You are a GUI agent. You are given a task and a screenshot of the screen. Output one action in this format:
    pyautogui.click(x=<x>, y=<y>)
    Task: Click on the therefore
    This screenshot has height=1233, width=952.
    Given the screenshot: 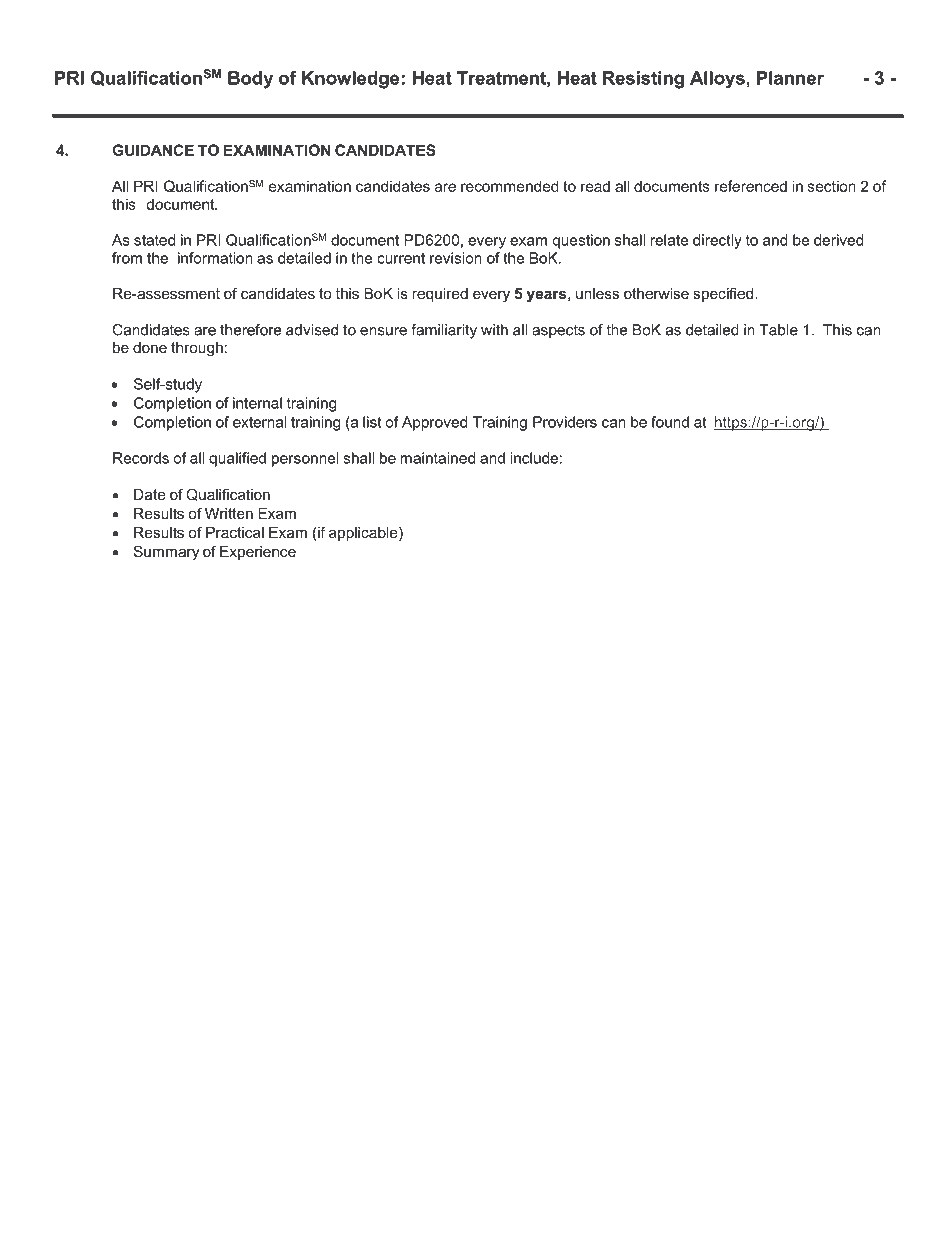 What is the action you would take?
    pyautogui.click(x=250, y=330)
